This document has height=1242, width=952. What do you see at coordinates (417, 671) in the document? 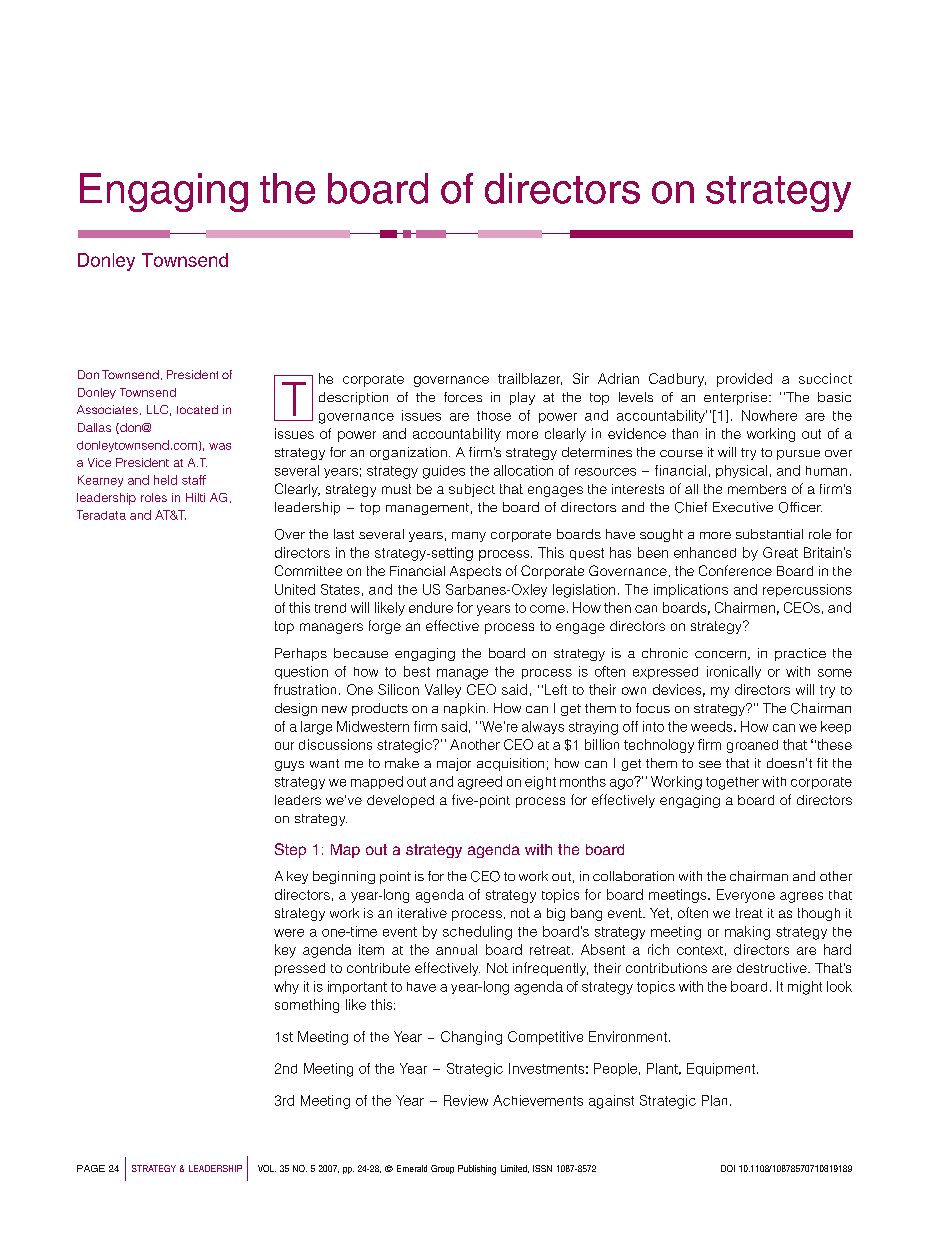
I see `best` at bounding box center [417, 671].
